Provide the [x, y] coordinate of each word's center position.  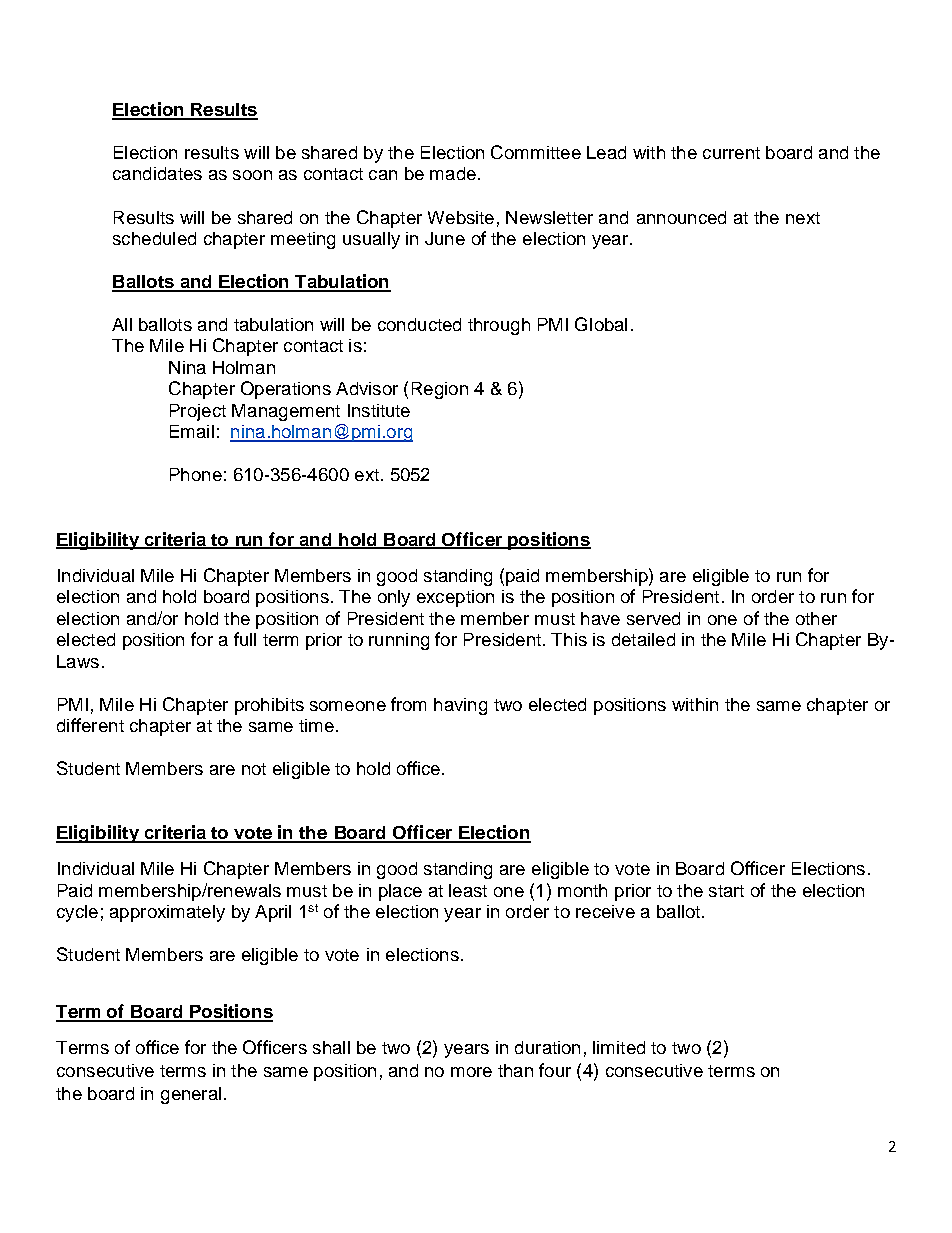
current [731, 153]
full [245, 639]
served [653, 618]
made [453, 173]
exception [455, 598]
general [191, 1095]
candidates [157, 173]
